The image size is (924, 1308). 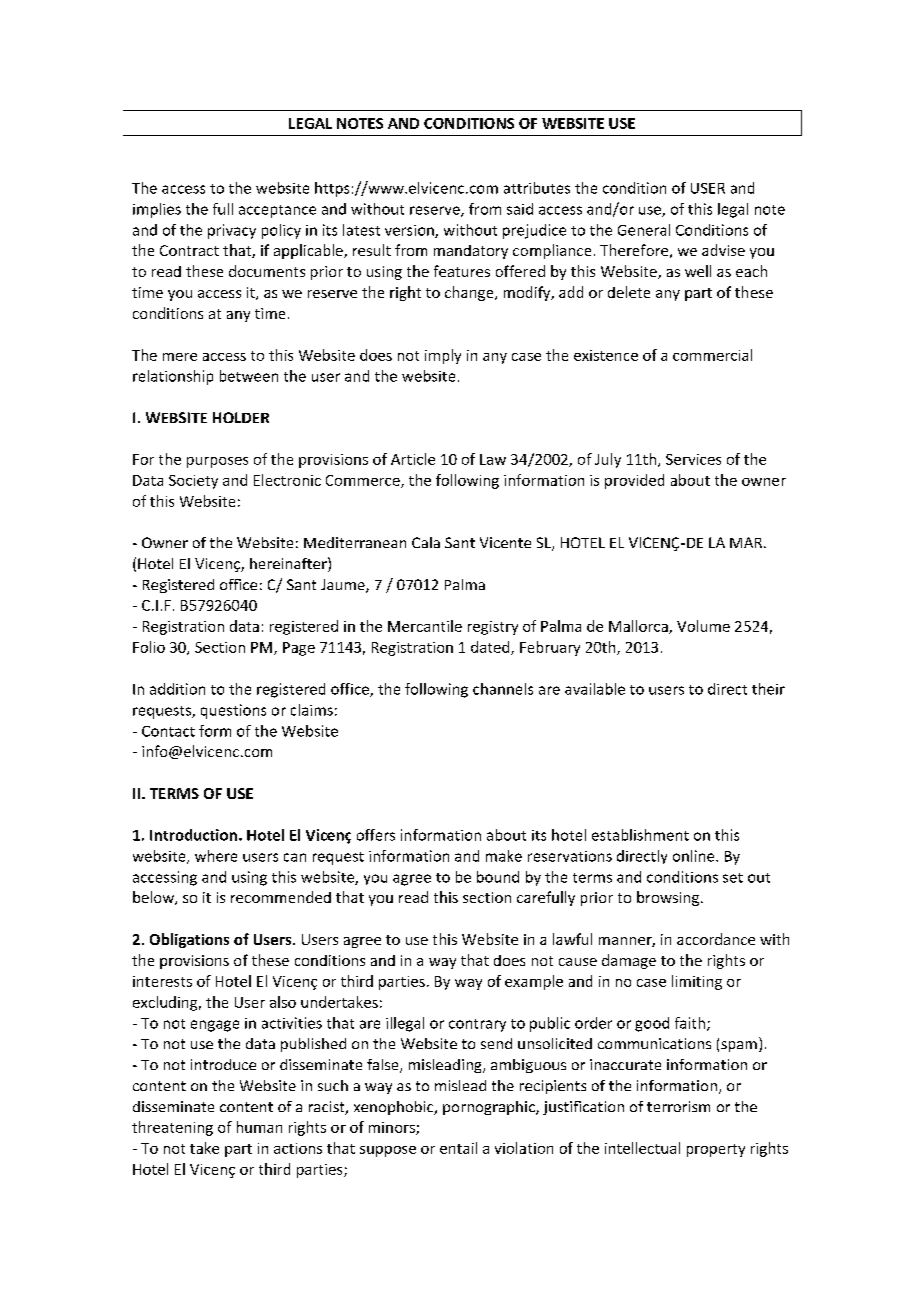 I want to click on imply, so click(x=443, y=356).
